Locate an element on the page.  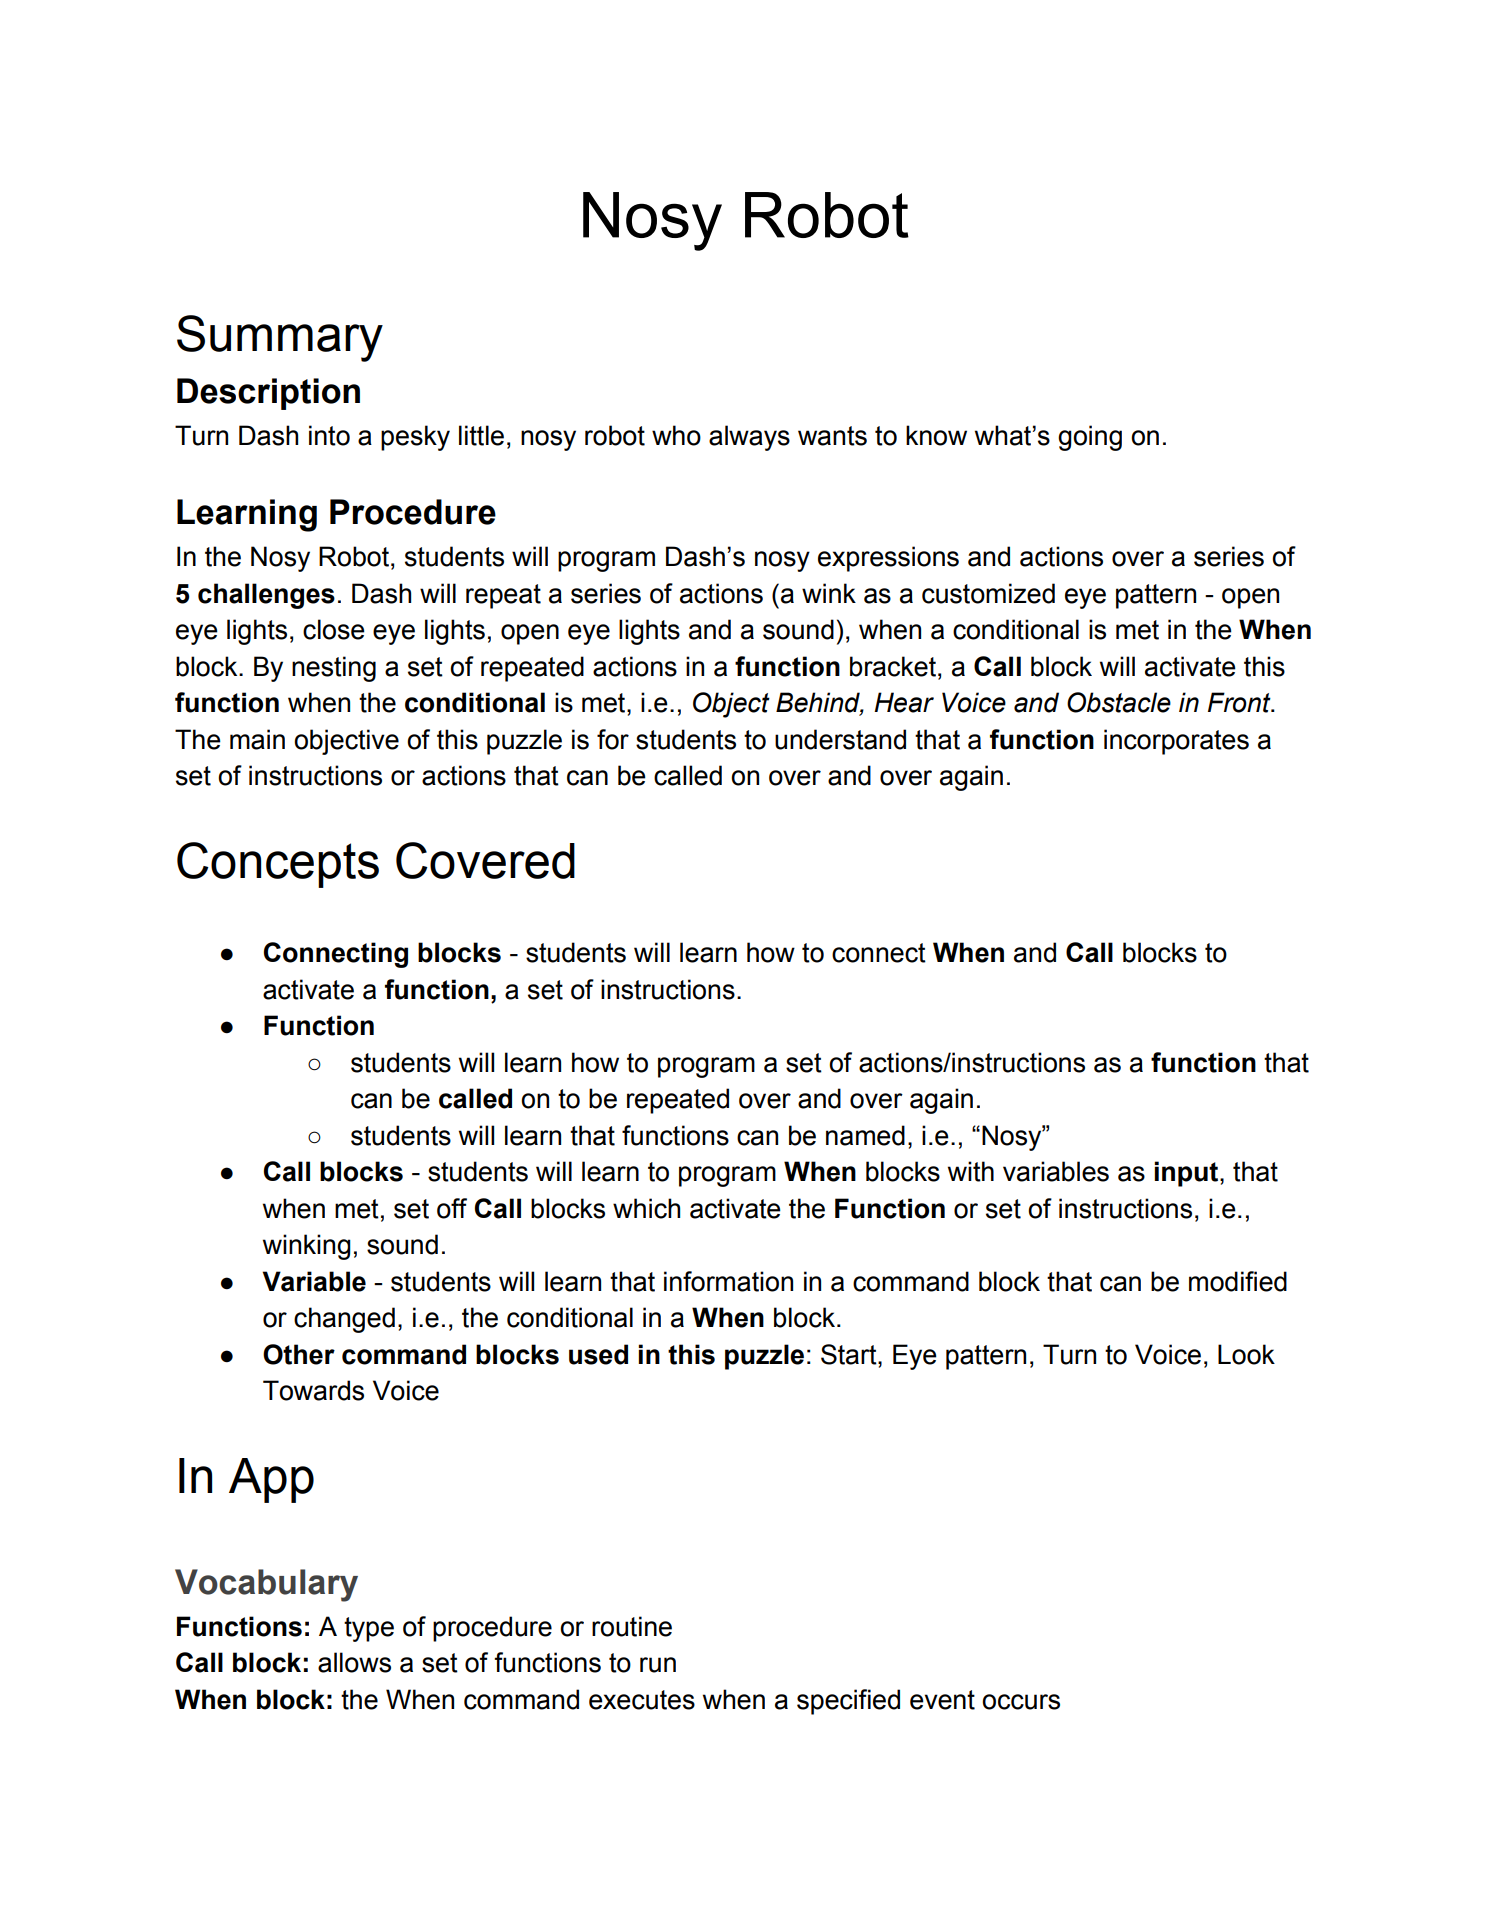
always is located at coordinates (749, 438).
